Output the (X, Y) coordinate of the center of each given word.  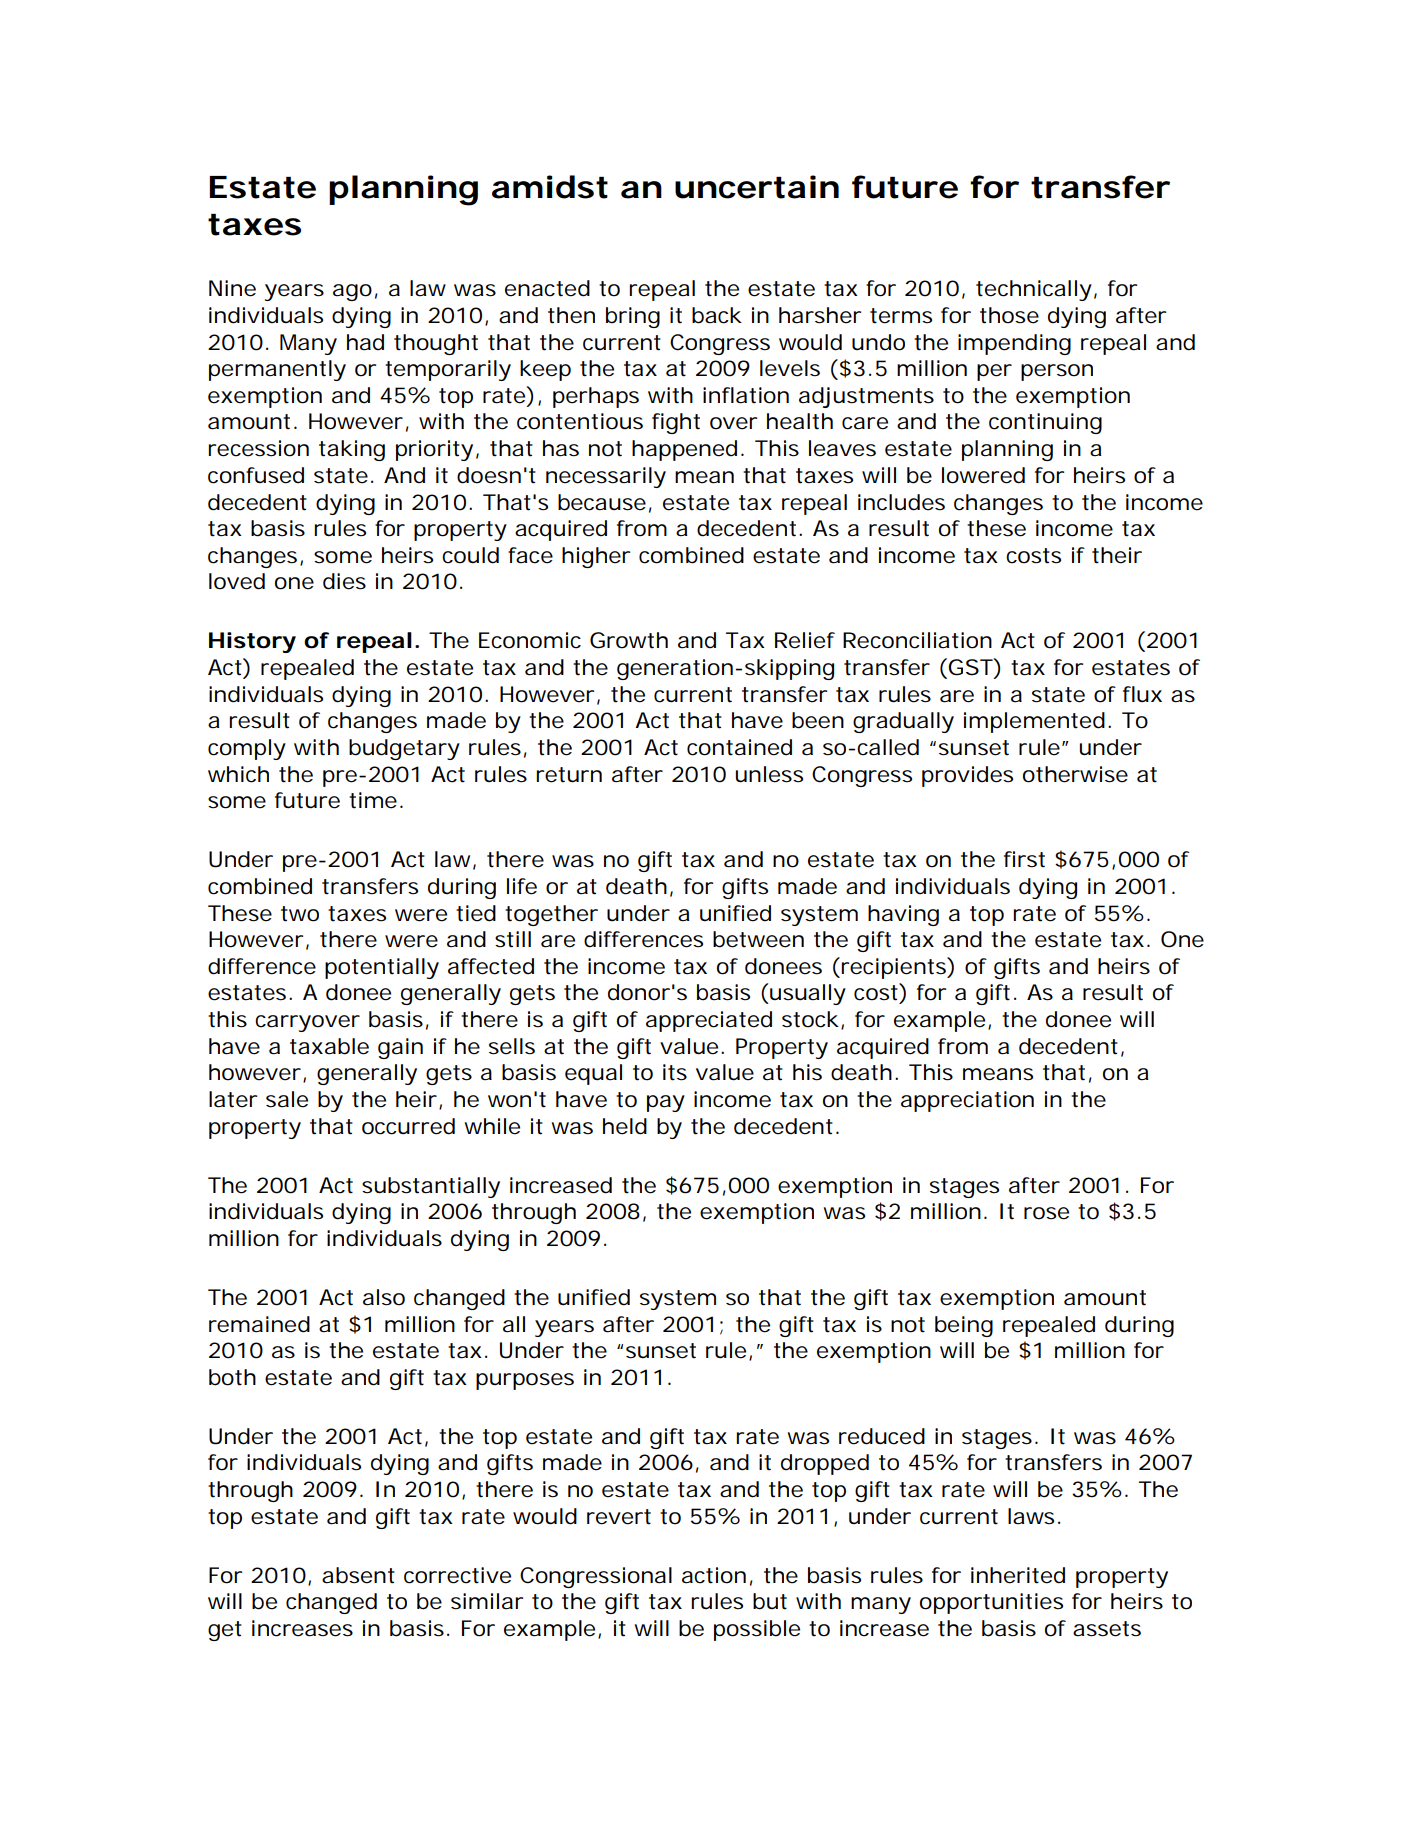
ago (352, 292)
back (717, 315)
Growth (629, 640)
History (252, 642)
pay (666, 1103)
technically (1034, 290)
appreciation (967, 1101)
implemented (1034, 722)
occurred (408, 1126)
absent (358, 1575)
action (714, 1575)
